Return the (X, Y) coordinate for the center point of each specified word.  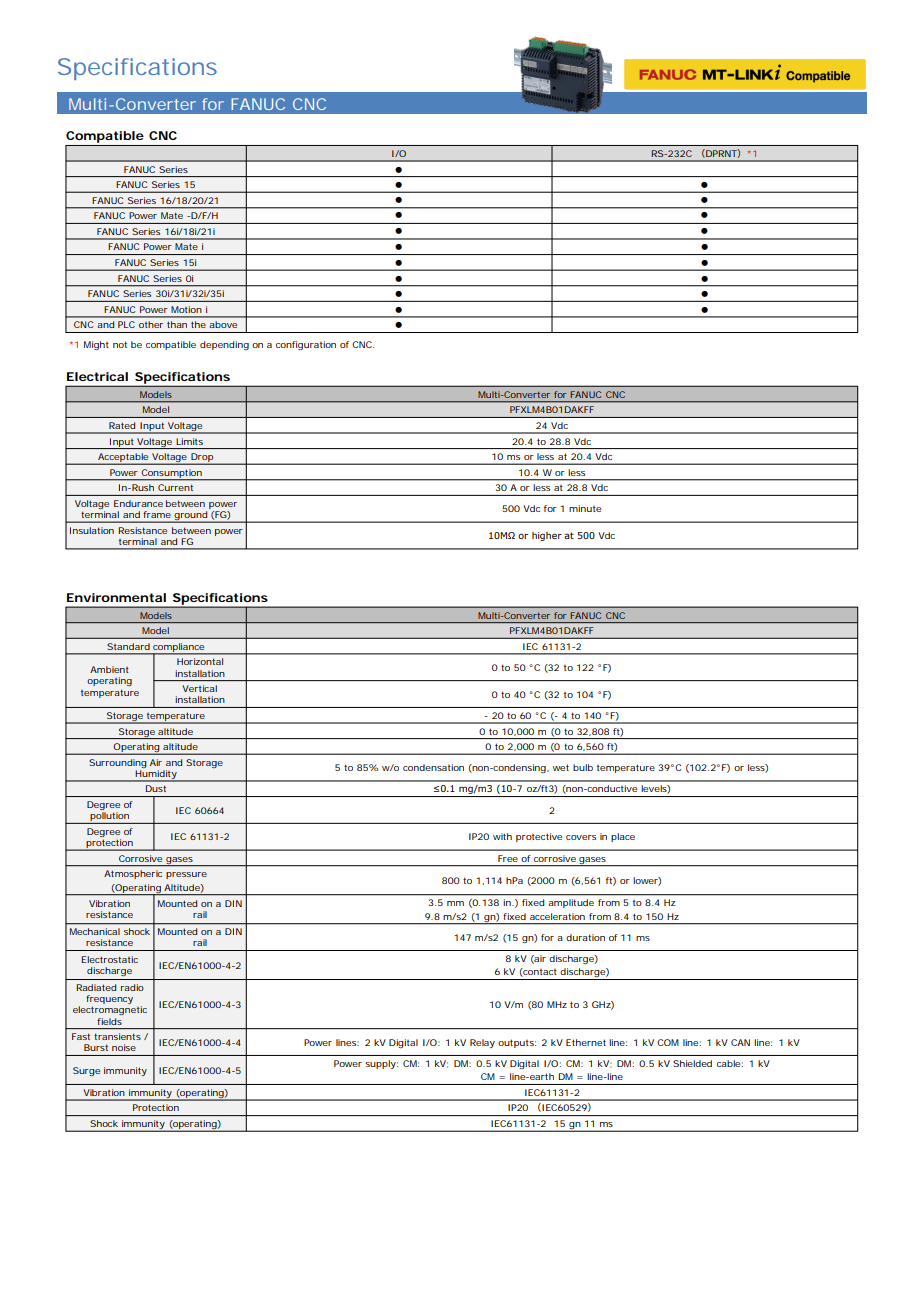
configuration (306, 345)
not (120, 344)
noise (124, 1047)
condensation (433, 767)
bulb (583, 767)
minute (585, 508)
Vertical (199, 688)
